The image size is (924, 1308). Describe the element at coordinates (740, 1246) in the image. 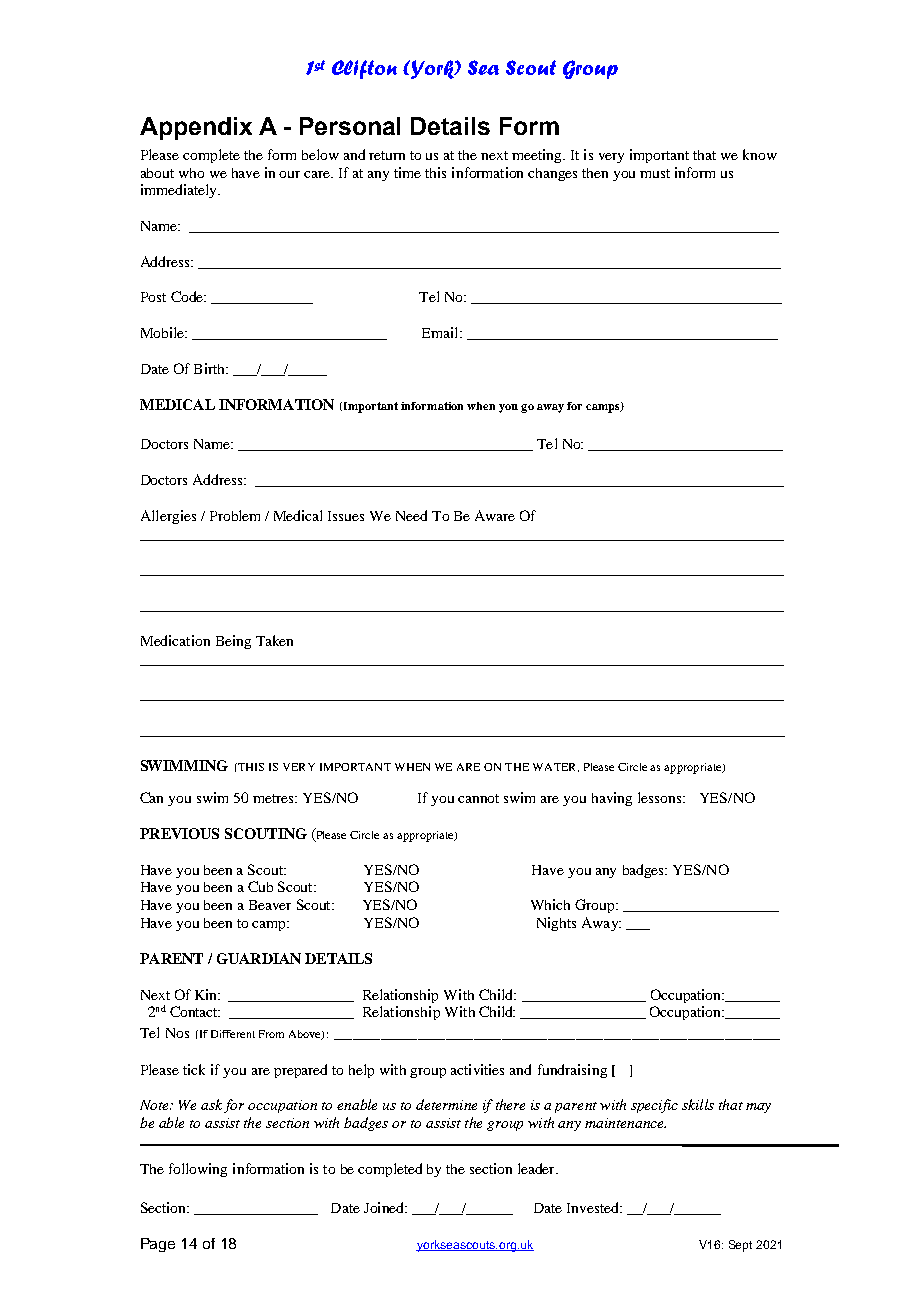

I see `Sept` at that location.
